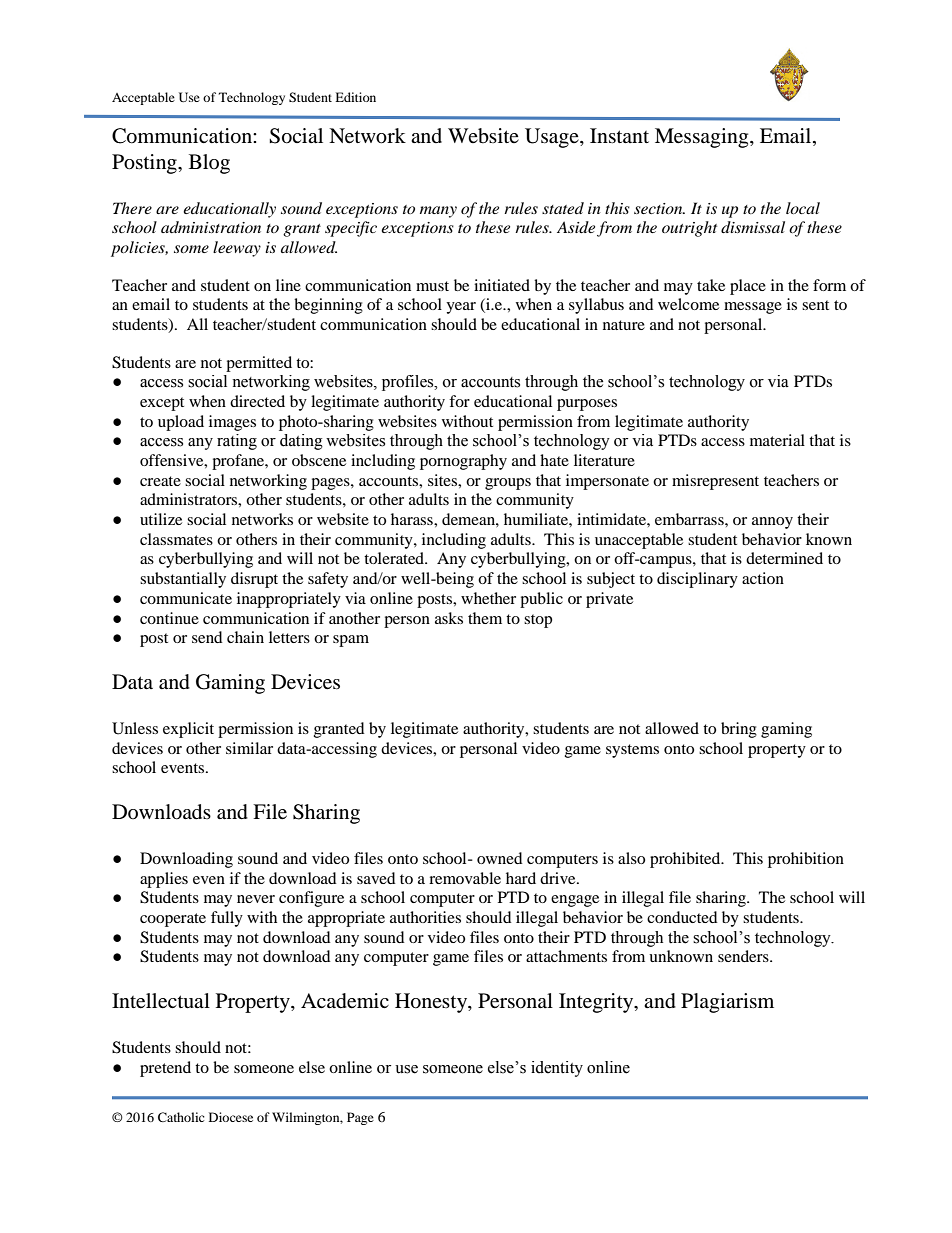 The width and height of the screenshot is (952, 1233). What do you see at coordinates (553, 138) in the screenshot?
I see `Usage` at bounding box center [553, 138].
